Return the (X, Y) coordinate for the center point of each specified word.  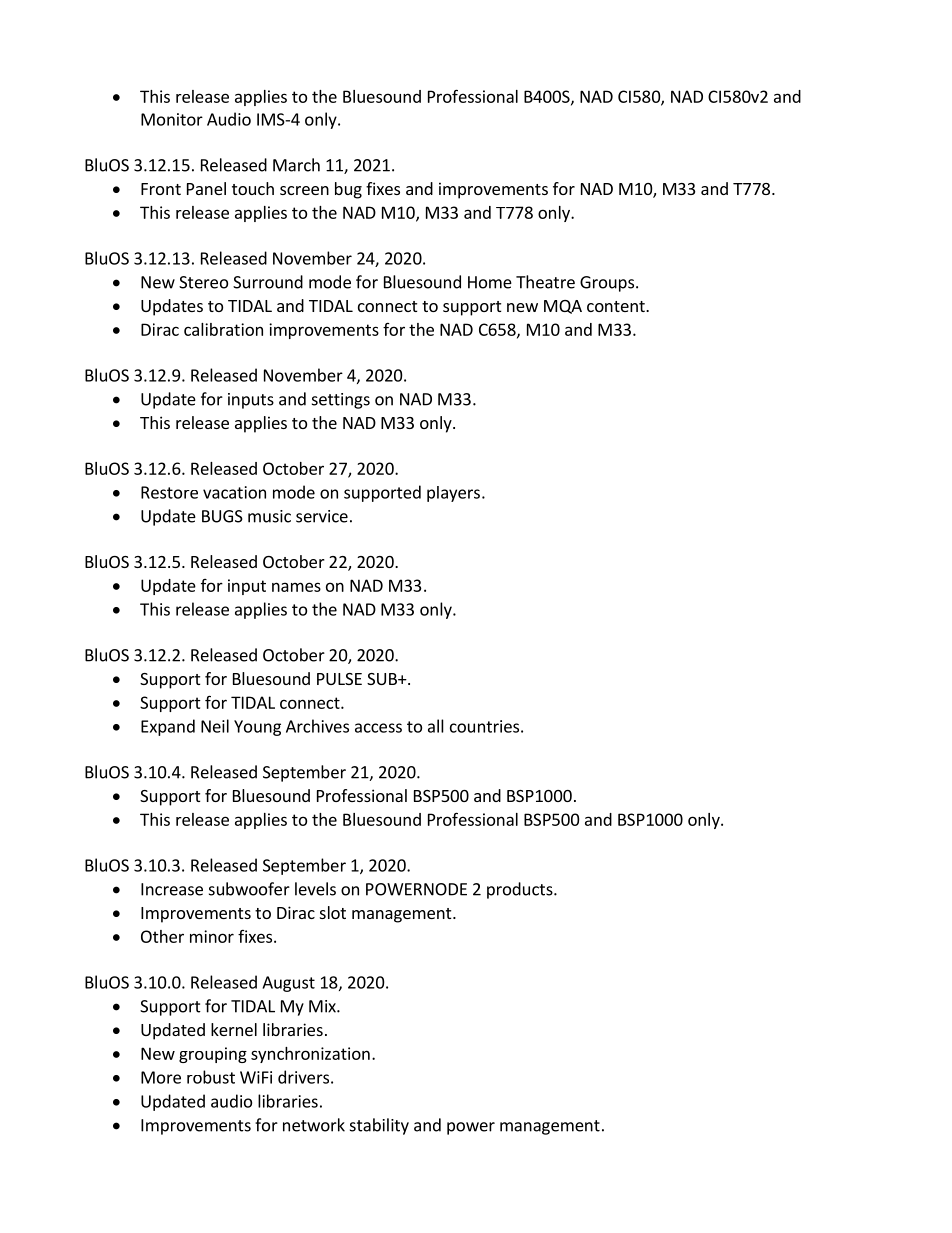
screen (304, 190)
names (296, 587)
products (521, 890)
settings (341, 401)
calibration (223, 329)
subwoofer (249, 889)
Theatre (545, 282)
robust (211, 1077)
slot (333, 912)
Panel (206, 188)
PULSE (339, 679)
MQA (563, 307)
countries (484, 726)
